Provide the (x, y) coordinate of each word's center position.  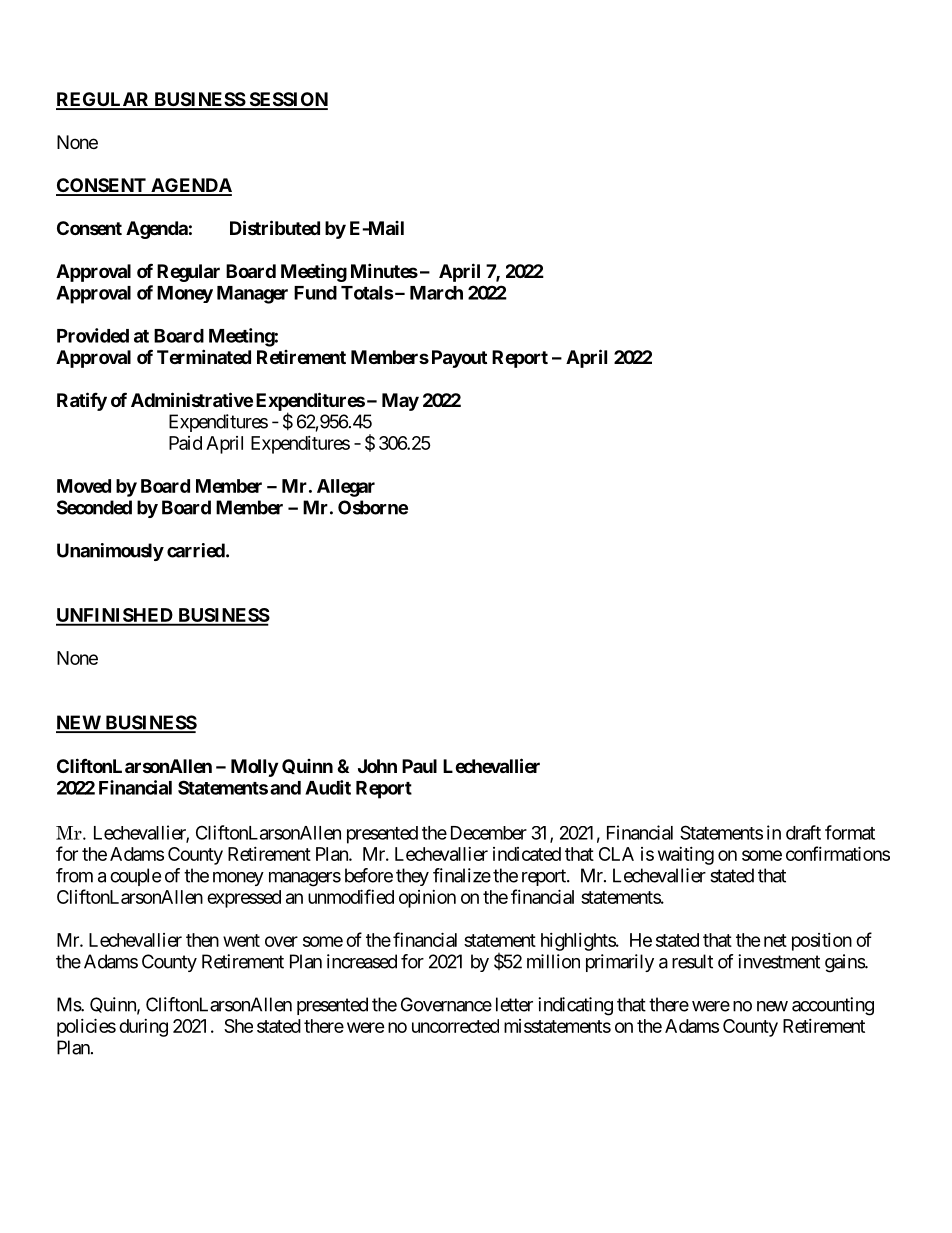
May (400, 402)
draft (803, 832)
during (143, 1028)
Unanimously (110, 552)
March (436, 293)
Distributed (275, 227)
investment (779, 961)
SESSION (287, 100)
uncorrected (455, 1026)
